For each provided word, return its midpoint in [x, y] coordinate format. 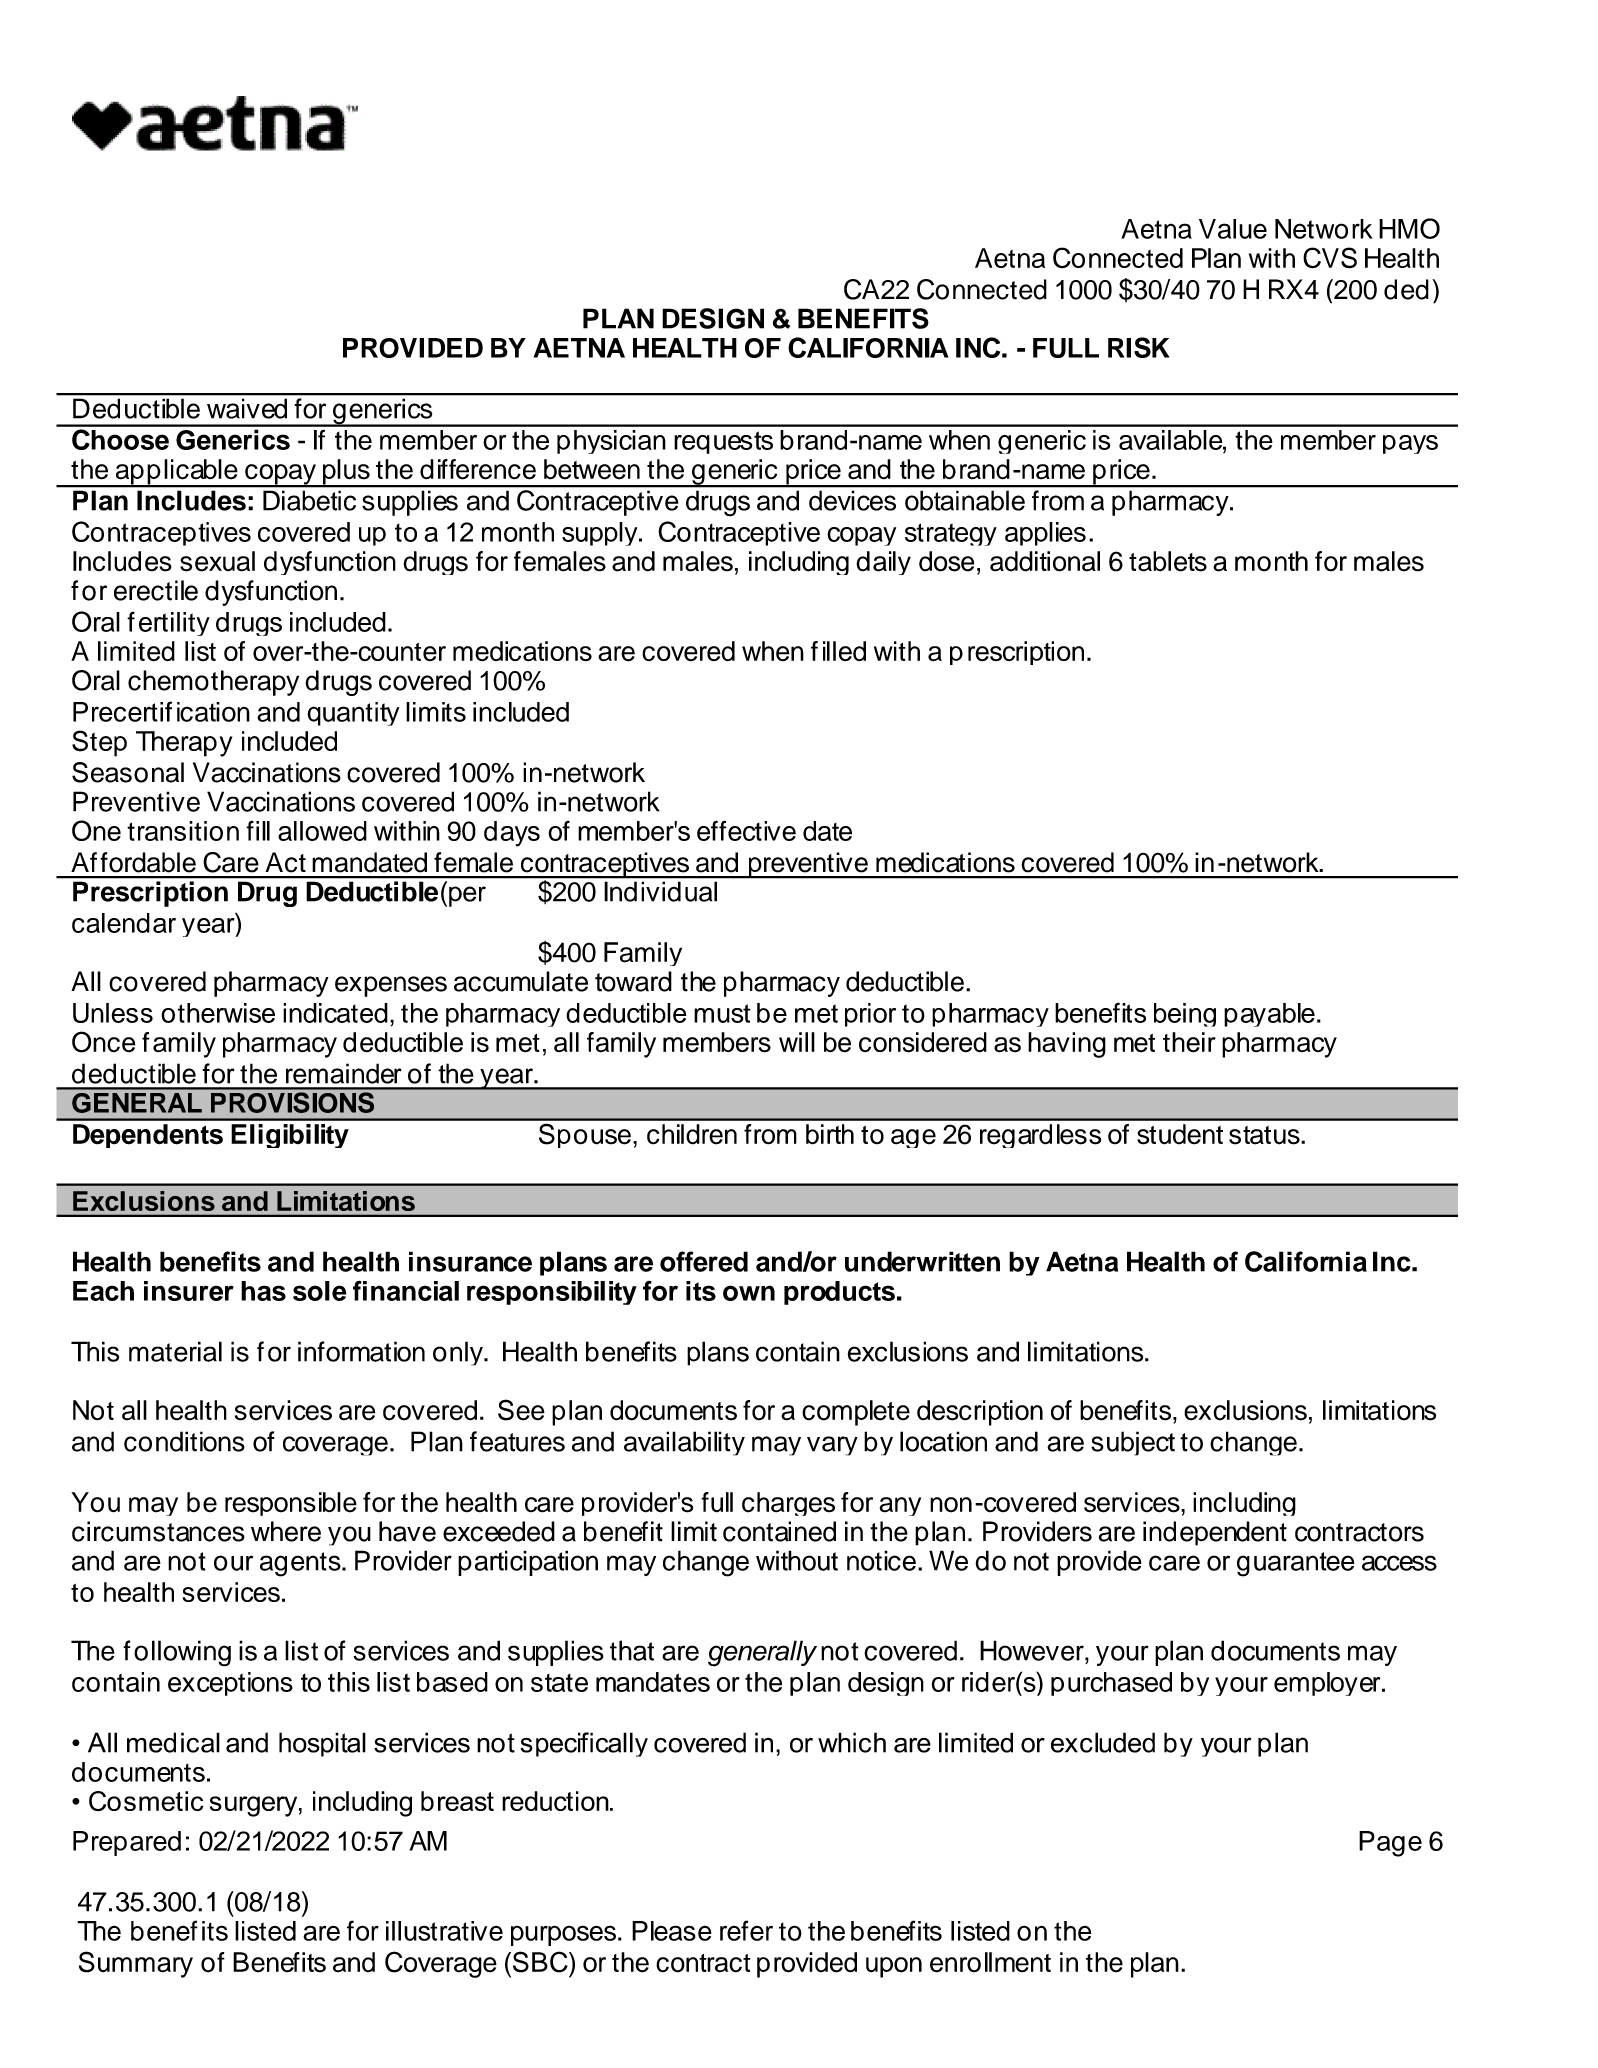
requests [723, 442]
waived [247, 409]
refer [746, 1930]
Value [1233, 229]
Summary [136, 1964]
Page [1390, 1844]
